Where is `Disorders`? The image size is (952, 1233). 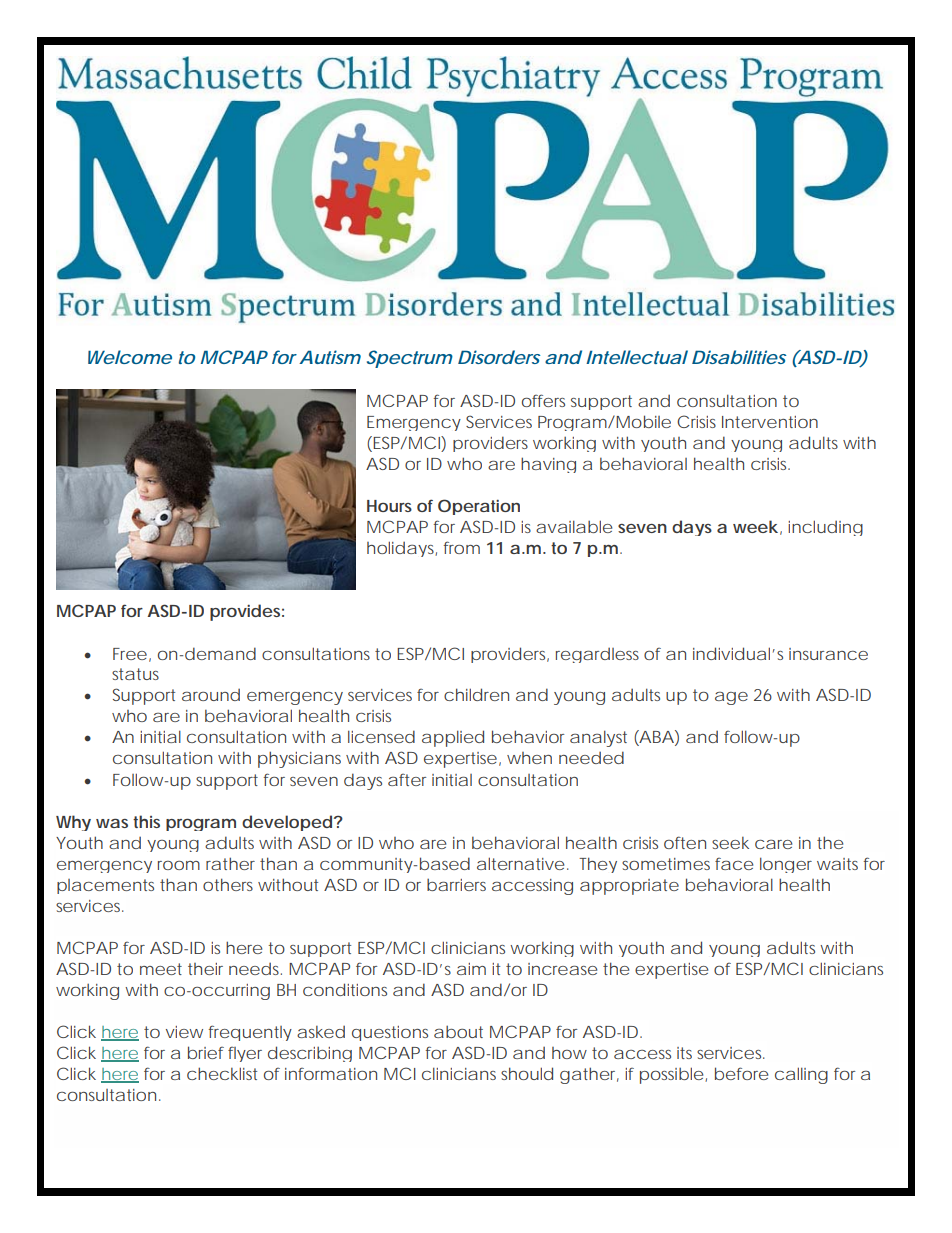 Disorders is located at coordinates (499, 357).
